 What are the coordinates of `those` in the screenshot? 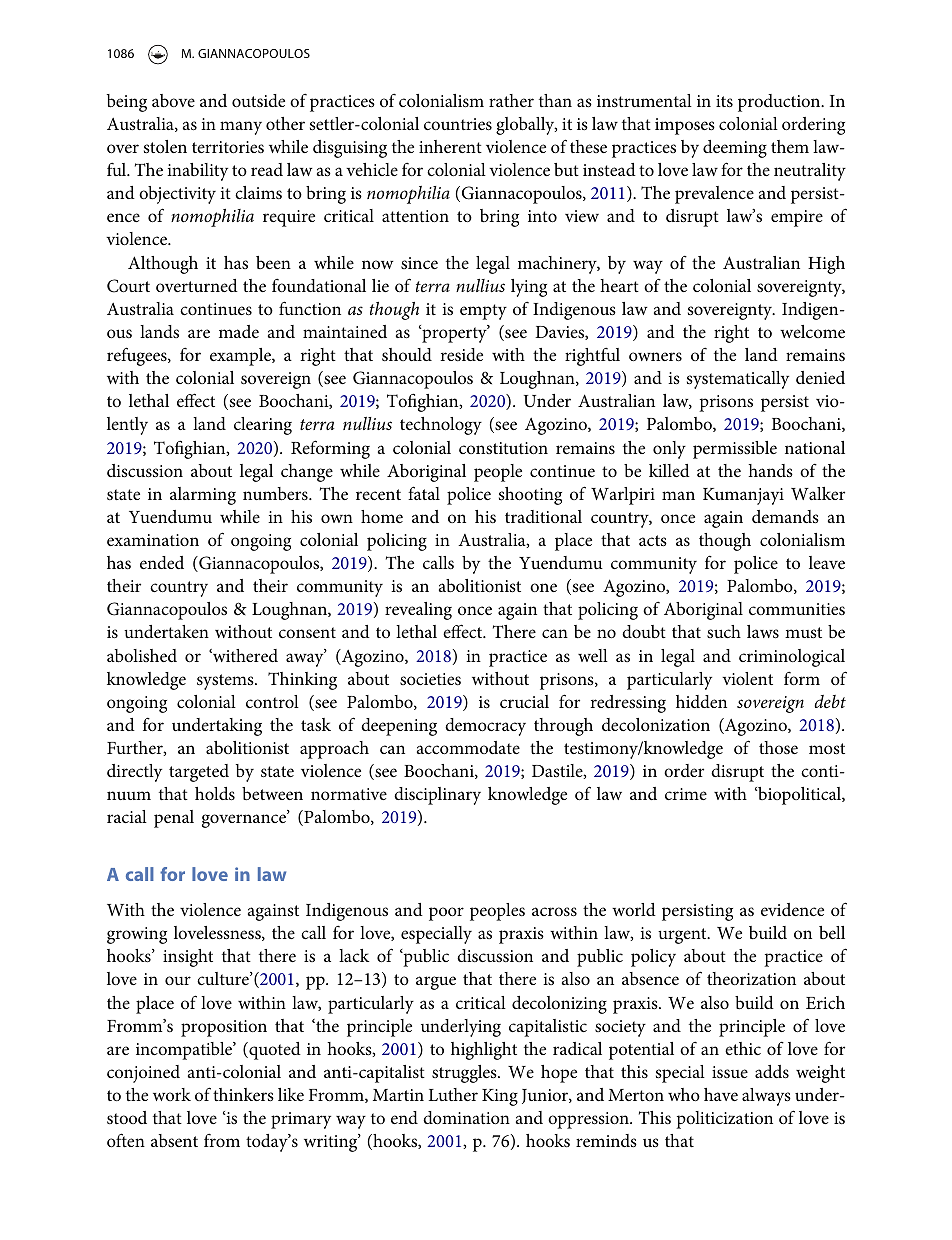 It's located at (778, 747).
